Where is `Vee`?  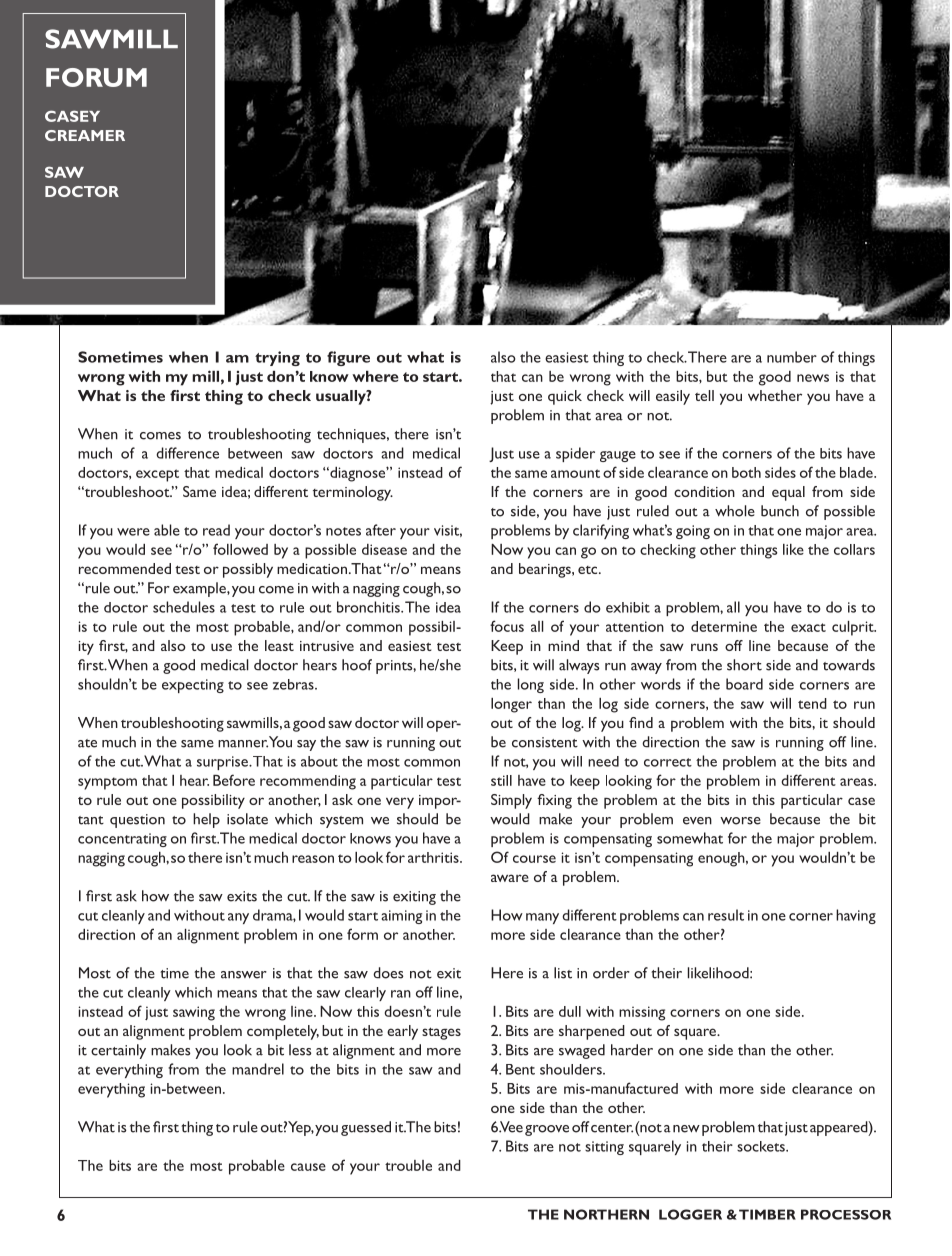
Vee is located at coordinates (511, 1127).
